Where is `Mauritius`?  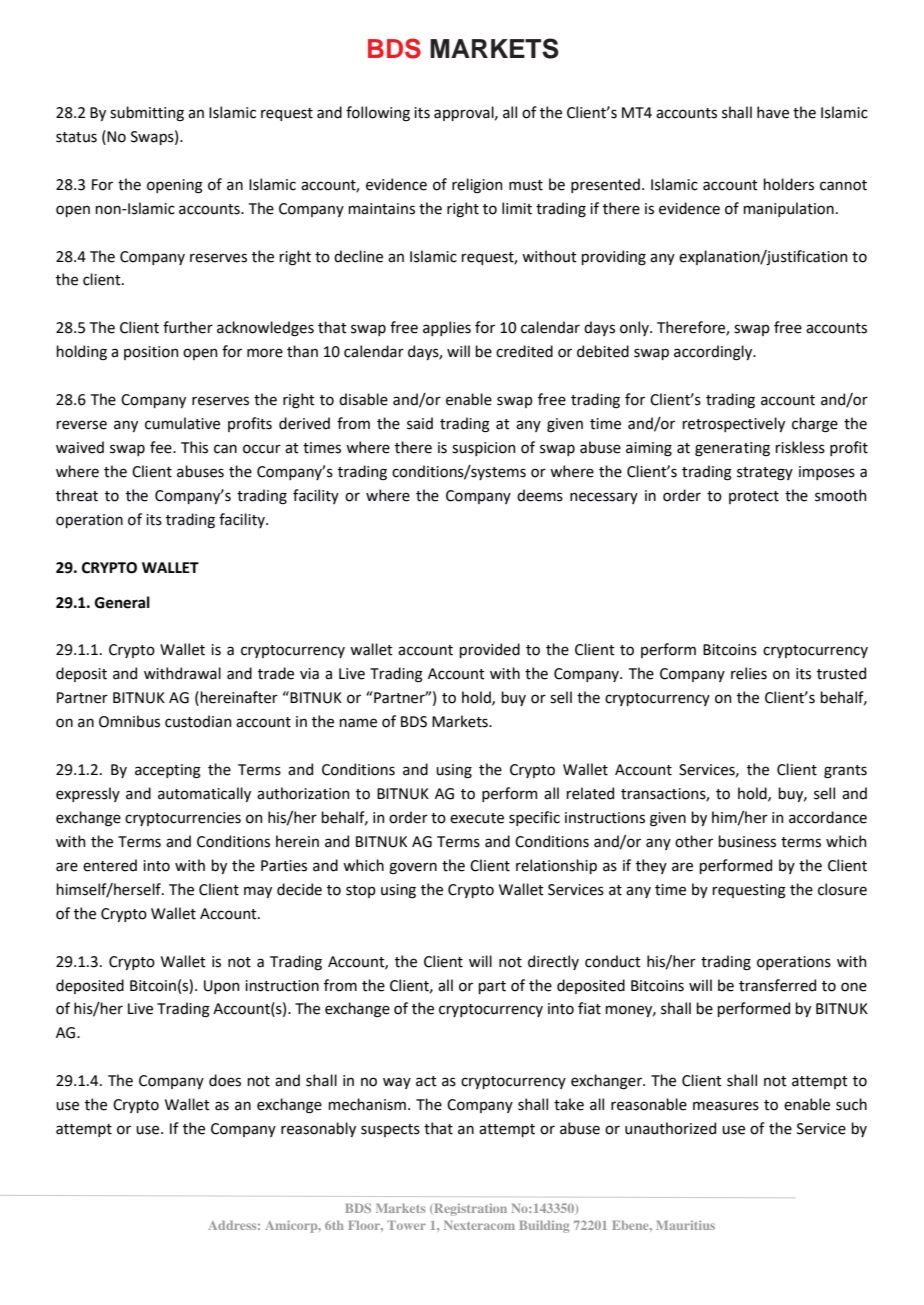 Mauritius is located at coordinates (685, 1225).
